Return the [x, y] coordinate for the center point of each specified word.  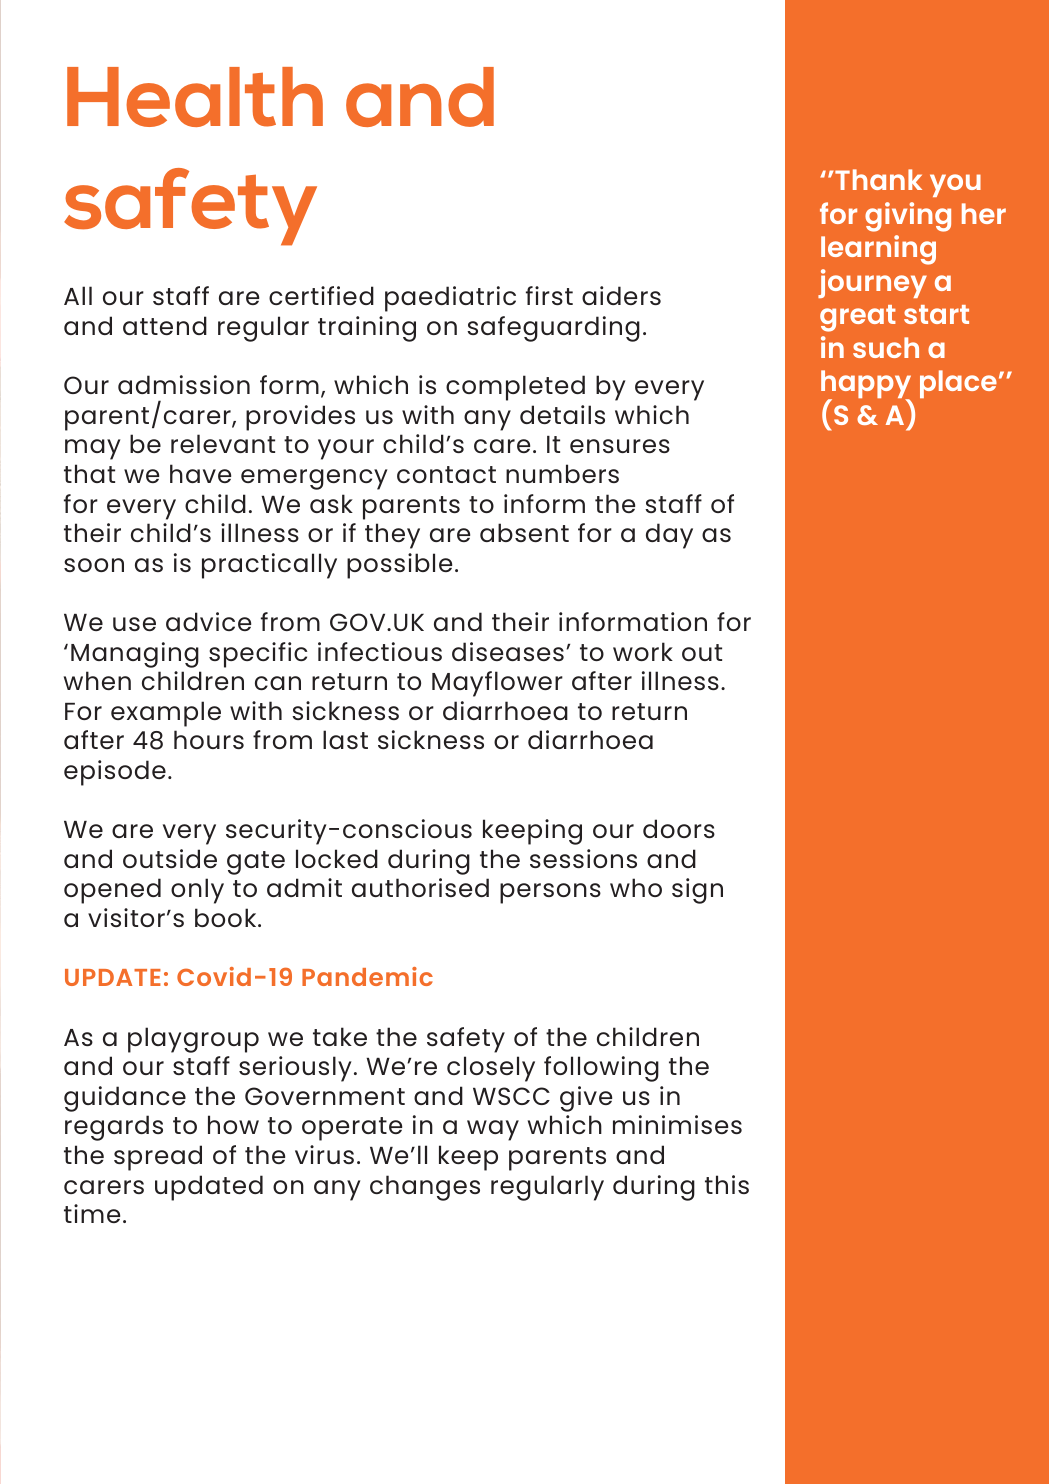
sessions [583, 858]
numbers [562, 473]
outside [170, 858]
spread [158, 1158]
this [727, 1184]
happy [866, 386]
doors [679, 828]
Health [195, 97]
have [200, 473]
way [493, 1130]
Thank [878, 179]
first [549, 295]
